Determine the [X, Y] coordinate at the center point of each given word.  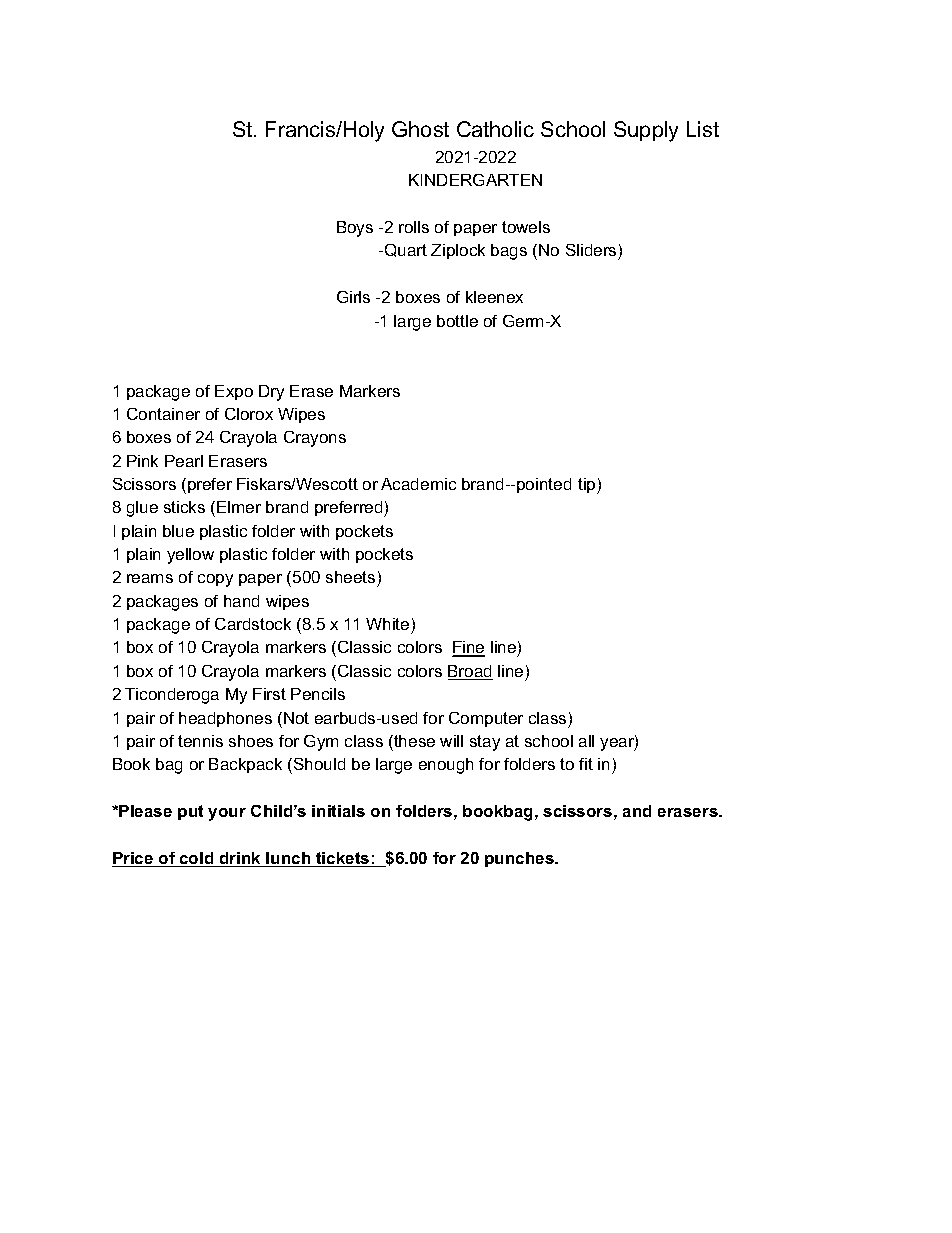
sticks [184, 507]
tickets [343, 859]
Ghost [420, 129]
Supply [646, 131]
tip [588, 486]
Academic [418, 484]
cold [197, 859]
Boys [355, 229]
